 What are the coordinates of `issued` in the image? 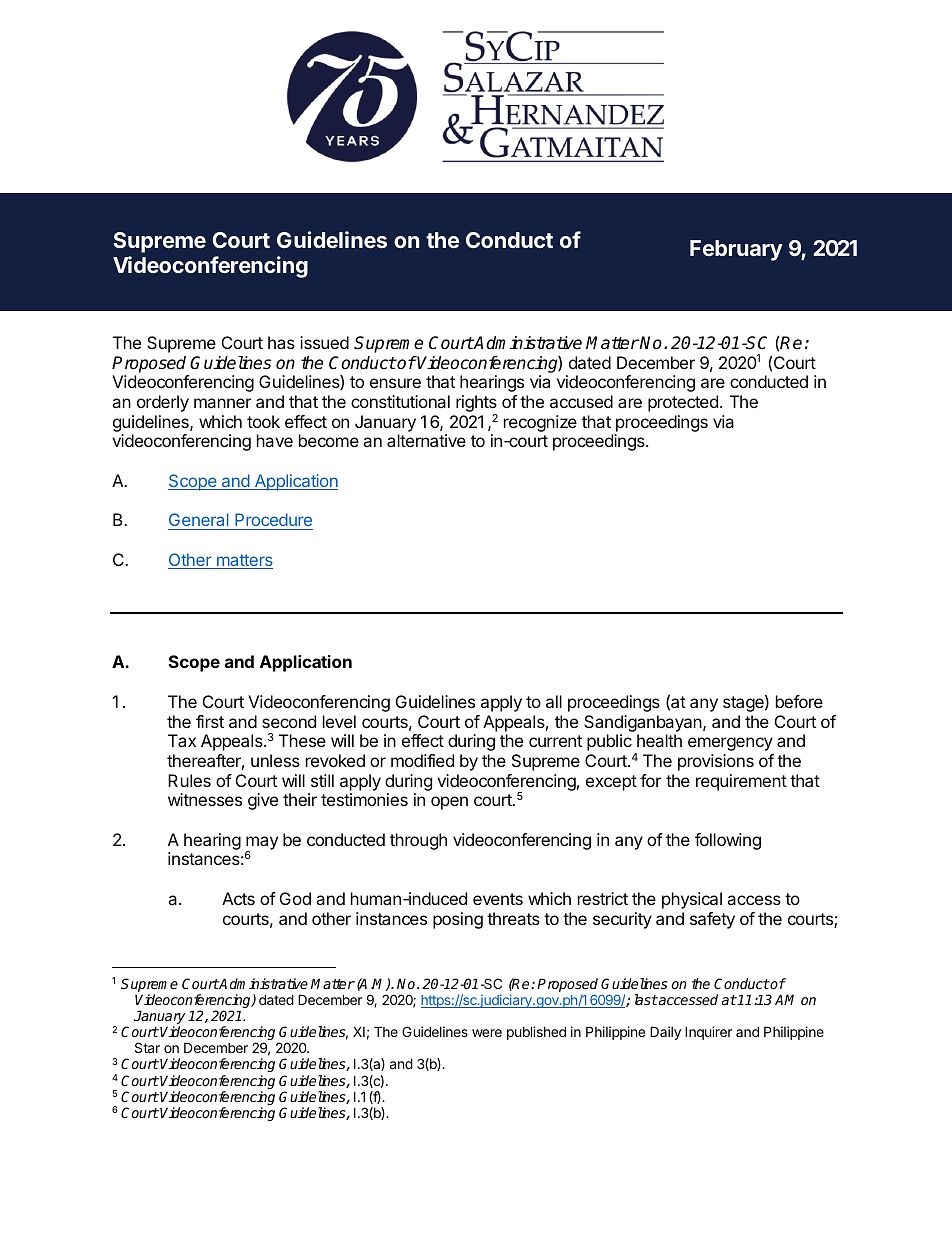 It's located at (324, 342).
